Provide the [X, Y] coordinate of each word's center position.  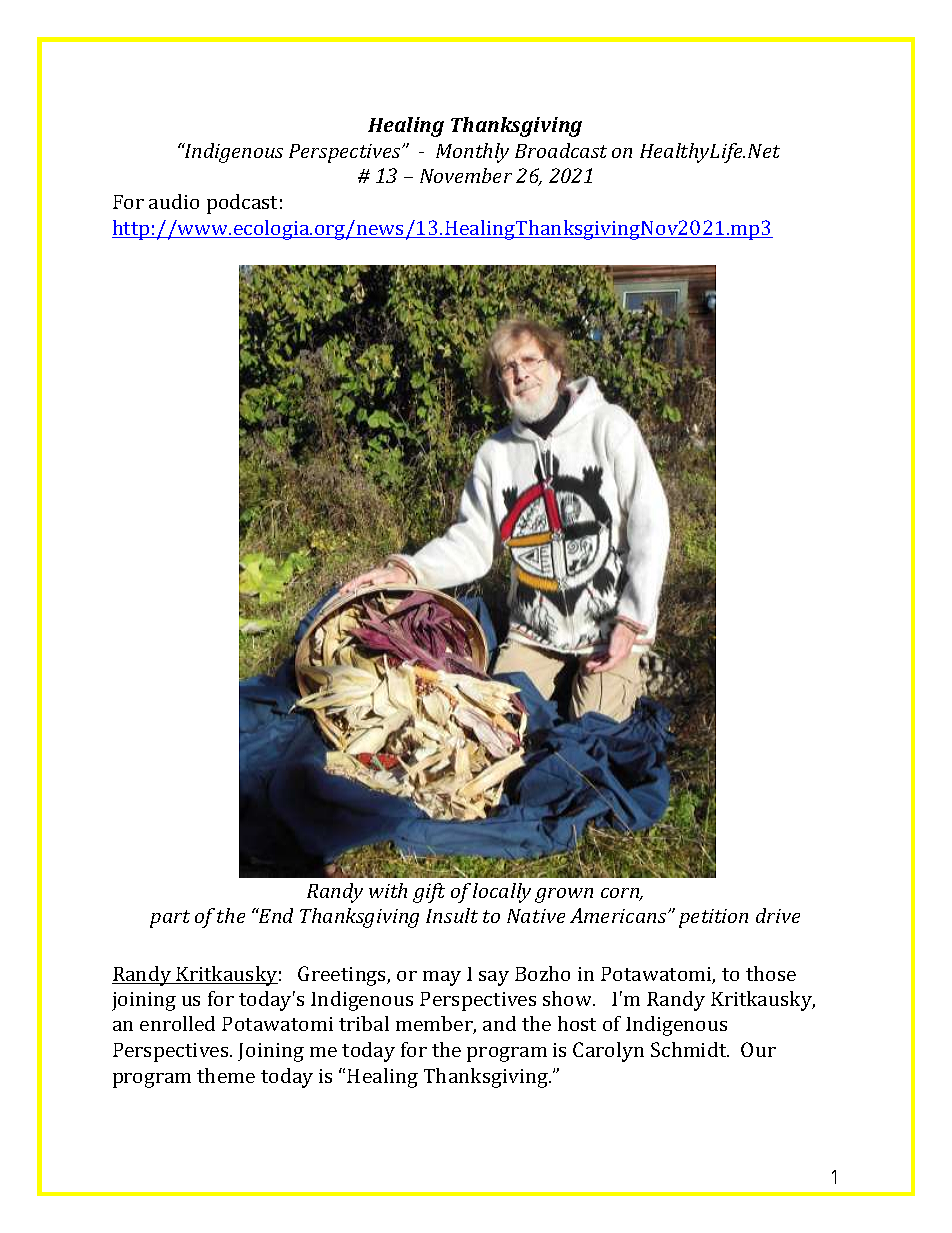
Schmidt [690, 1049]
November [466, 175]
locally [502, 893]
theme [226, 1075]
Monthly [472, 153]
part [170, 919]
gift [429, 893]
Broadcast [561, 150]
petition [713, 918]
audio [174, 201]
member [436, 1025]
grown [564, 895]
